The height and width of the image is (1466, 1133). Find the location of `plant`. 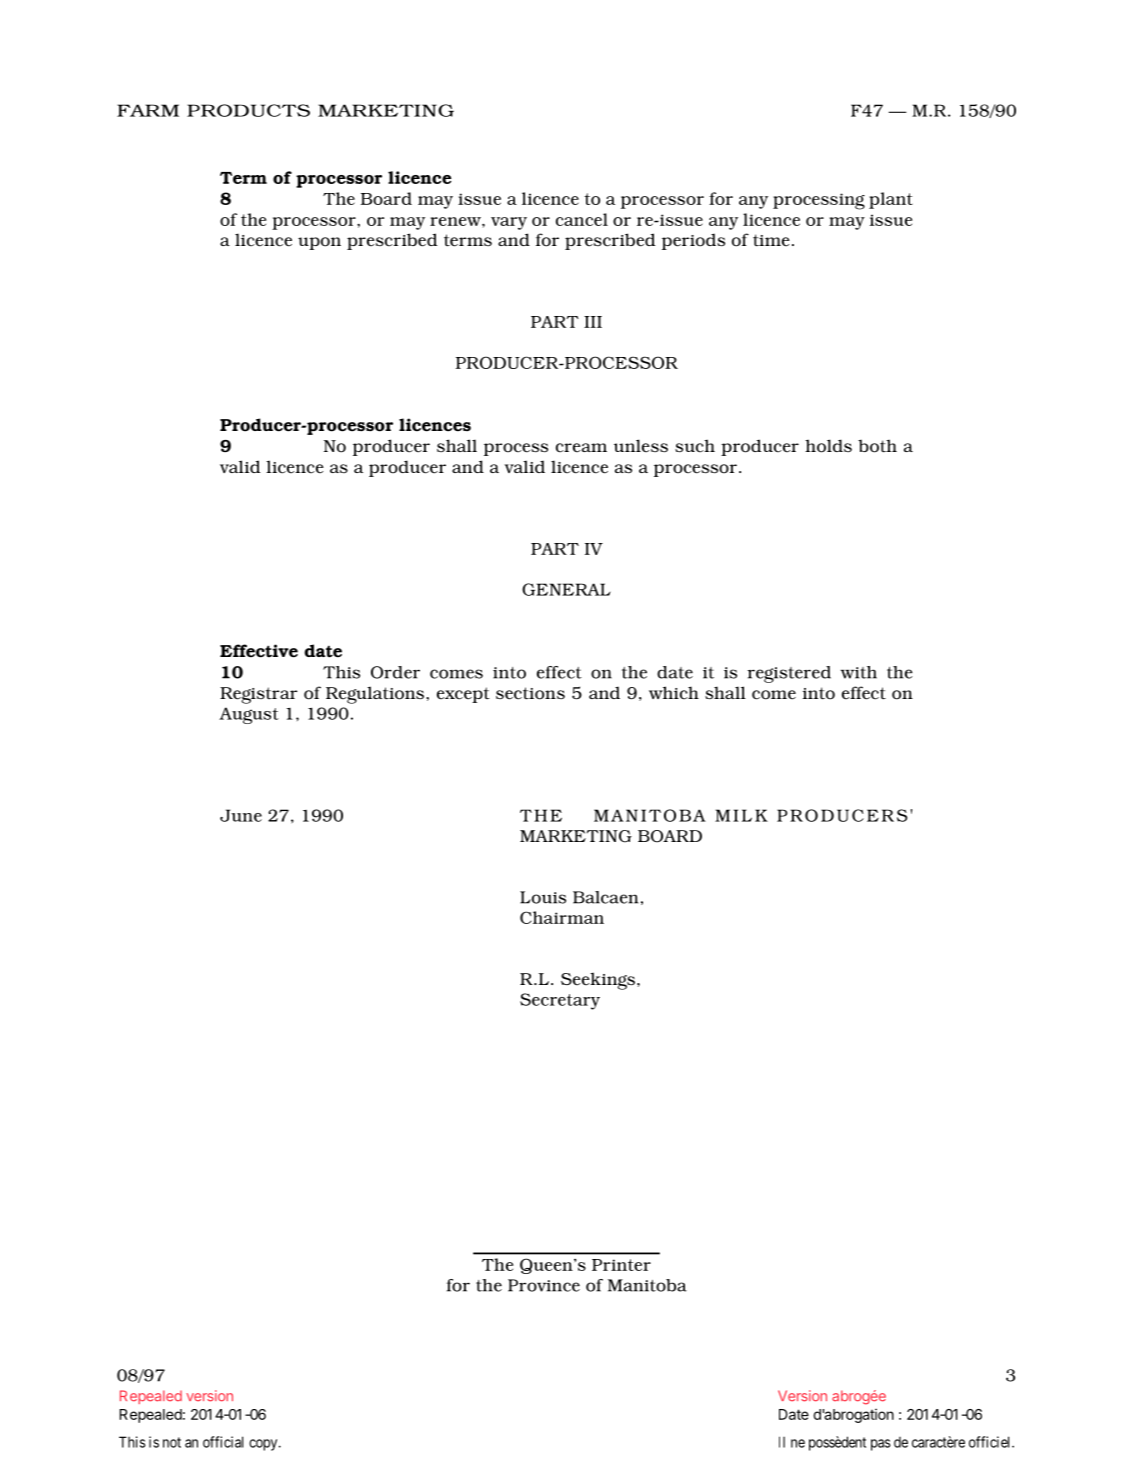

plant is located at coordinates (891, 200).
